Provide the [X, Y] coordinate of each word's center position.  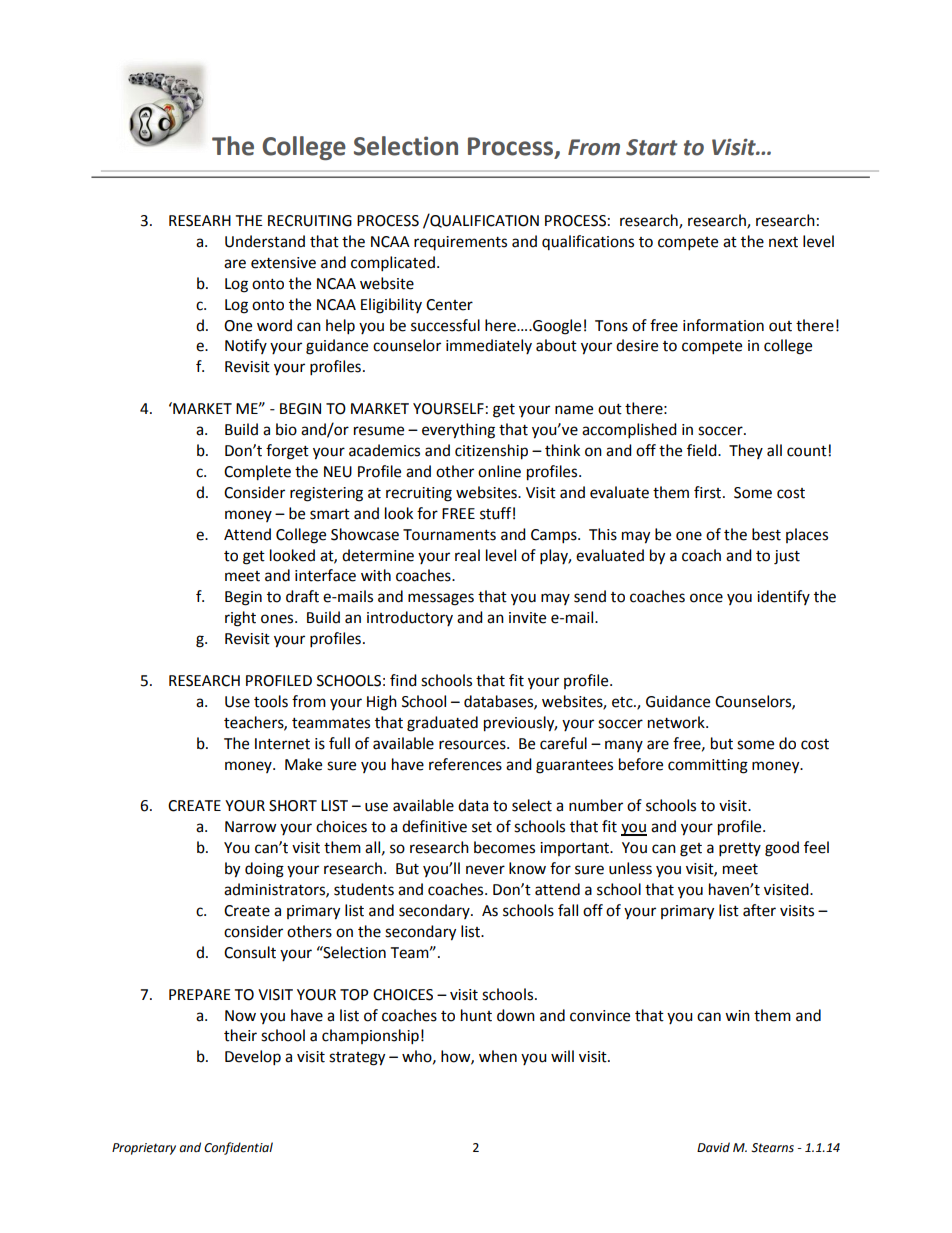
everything [458, 431]
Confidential [238, 1148]
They [746, 451]
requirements [460, 243]
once [706, 598]
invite [527, 618]
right [240, 619]
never [485, 870]
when [498, 1056]
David [713, 1147]
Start [651, 147]
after [759, 910]
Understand [265, 241]
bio [286, 429]
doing [264, 870]
